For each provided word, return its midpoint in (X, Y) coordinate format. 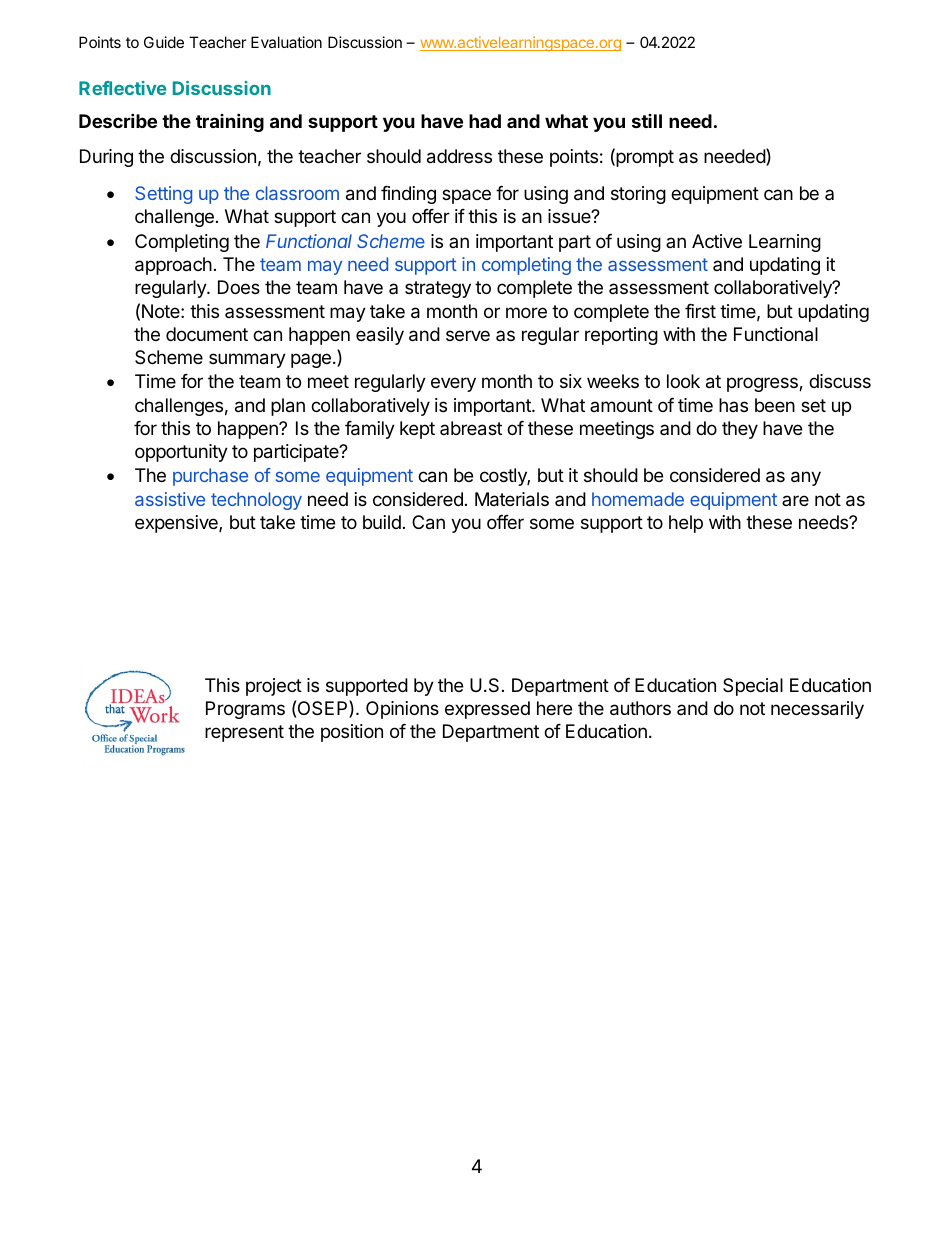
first (700, 311)
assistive (170, 499)
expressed (487, 710)
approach (173, 266)
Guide (164, 42)
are (795, 500)
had (485, 121)
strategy (438, 289)
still (647, 121)
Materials (512, 499)
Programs (245, 710)
